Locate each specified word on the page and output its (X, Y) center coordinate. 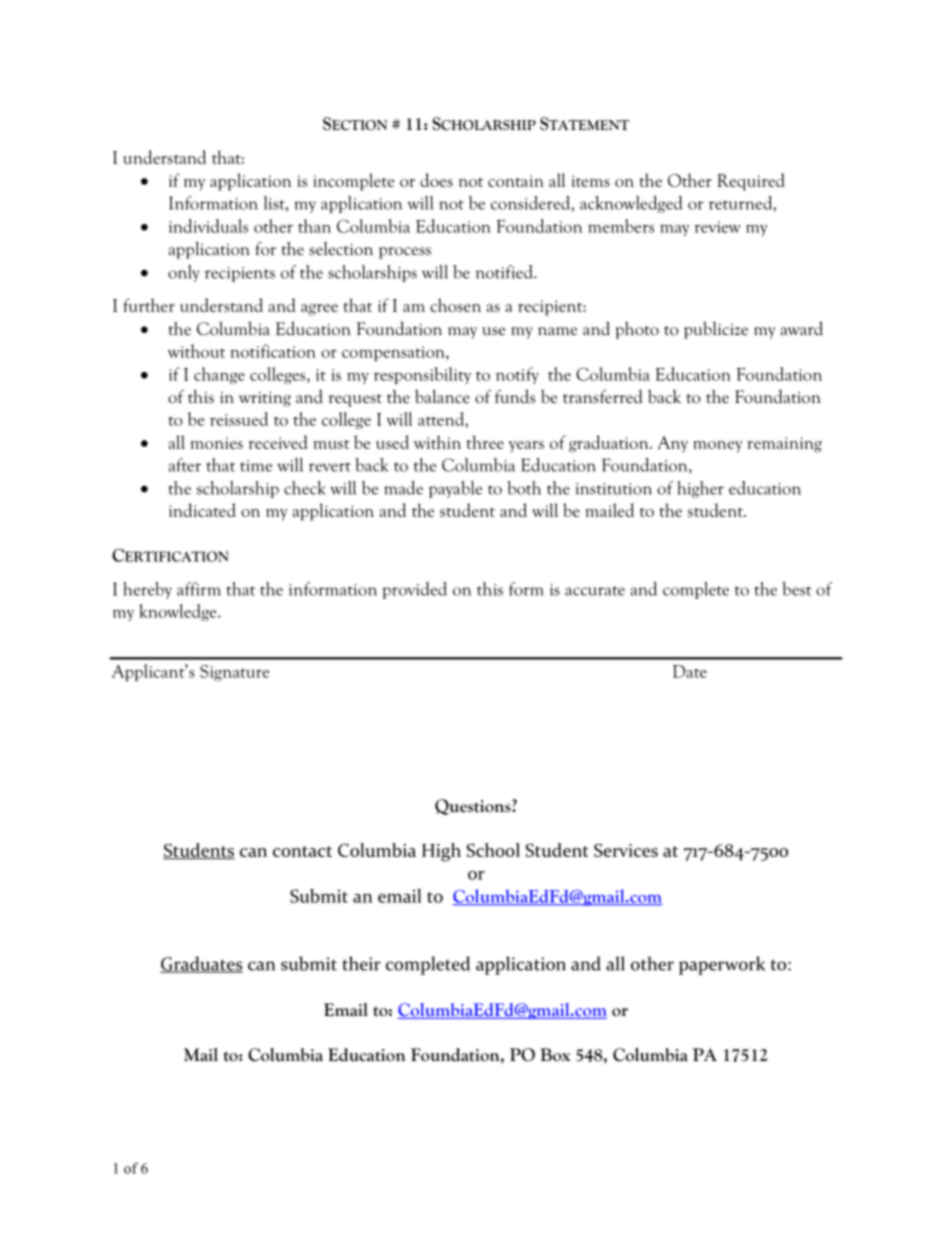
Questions (474, 807)
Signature (234, 673)
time (256, 466)
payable (455, 489)
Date (690, 671)
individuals (208, 226)
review (717, 227)
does (436, 180)
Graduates (201, 964)
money (718, 447)
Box (555, 1055)
